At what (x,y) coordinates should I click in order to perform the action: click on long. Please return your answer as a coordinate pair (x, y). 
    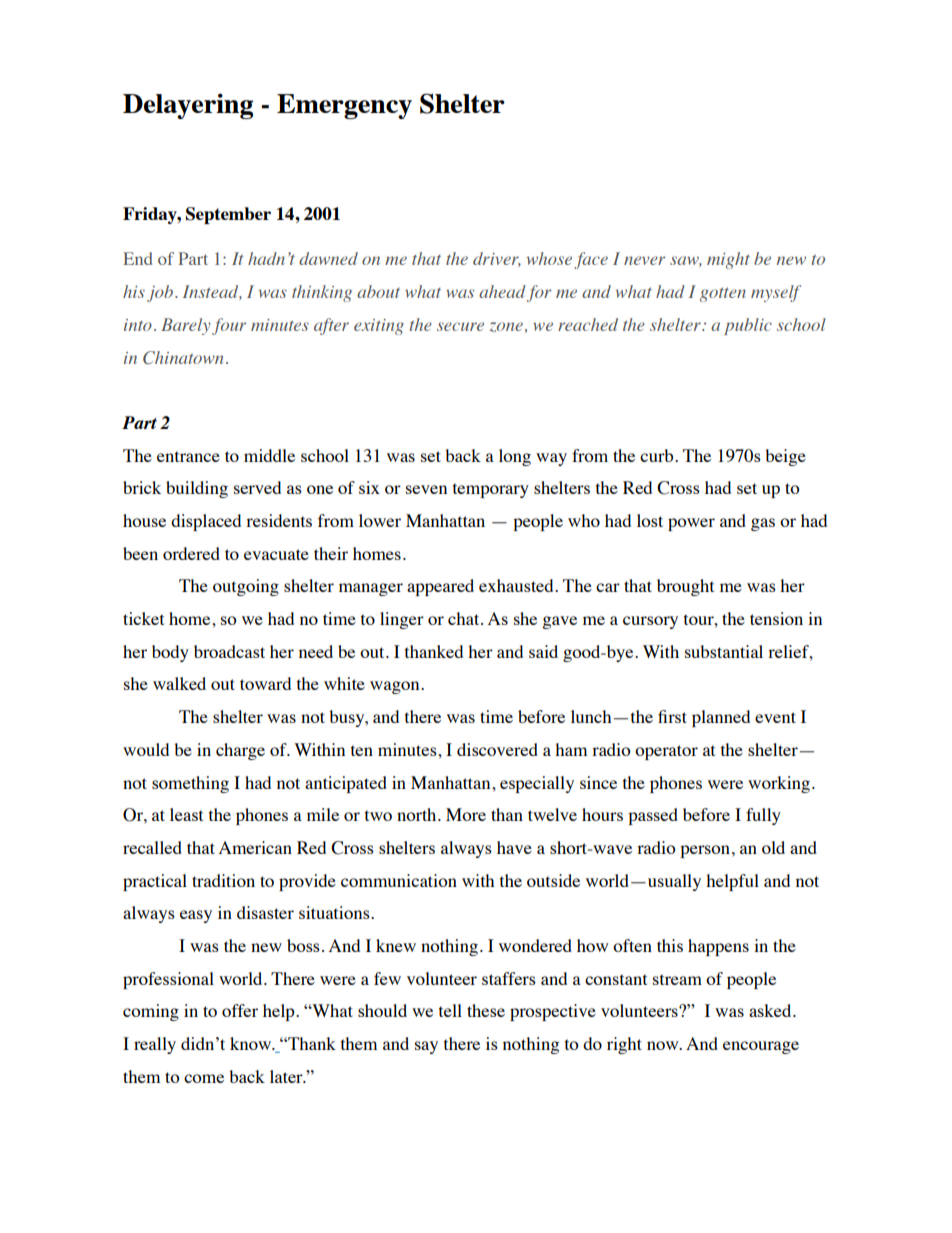
    Looking at the image, I should click on (515, 457).
